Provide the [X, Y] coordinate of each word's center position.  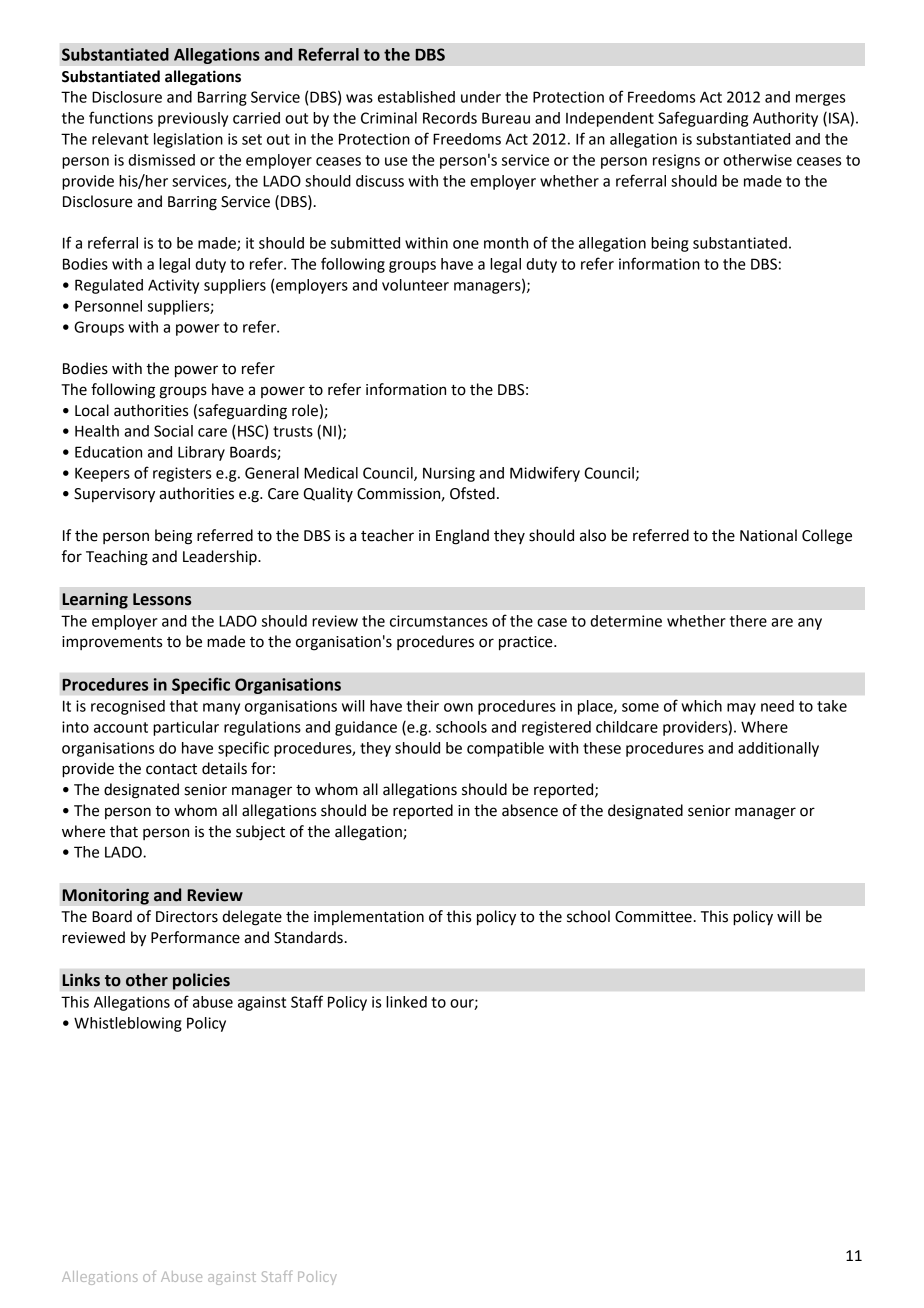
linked [406, 1002]
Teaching [117, 558]
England [462, 537]
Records [450, 118]
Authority [785, 119]
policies [201, 981]
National [768, 535]
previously [193, 119]
